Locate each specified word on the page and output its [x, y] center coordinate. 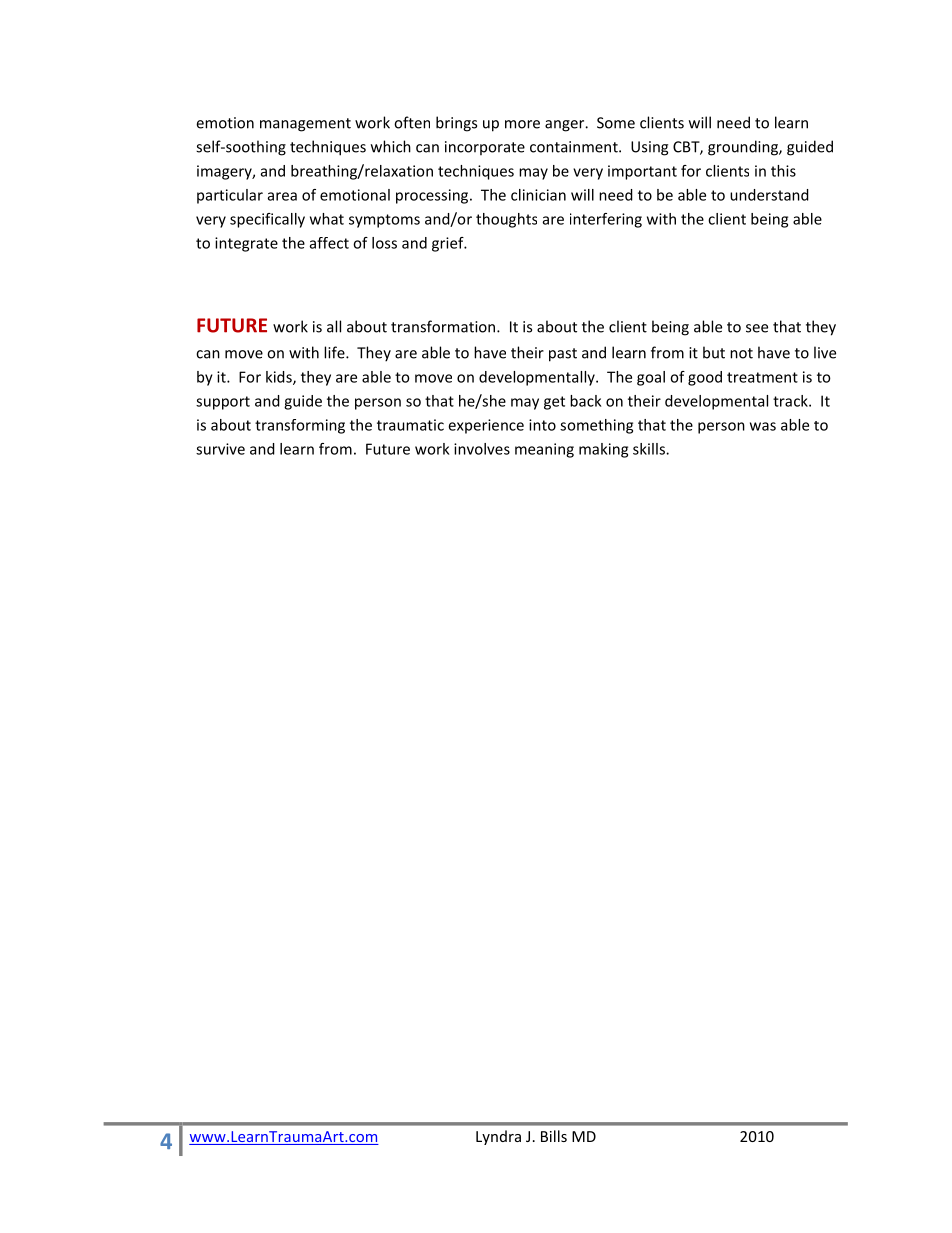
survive [220, 449]
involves [482, 449]
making [603, 450]
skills [650, 449]
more [522, 124]
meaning [544, 450]
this [783, 171]
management [305, 125]
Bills [554, 1136]
